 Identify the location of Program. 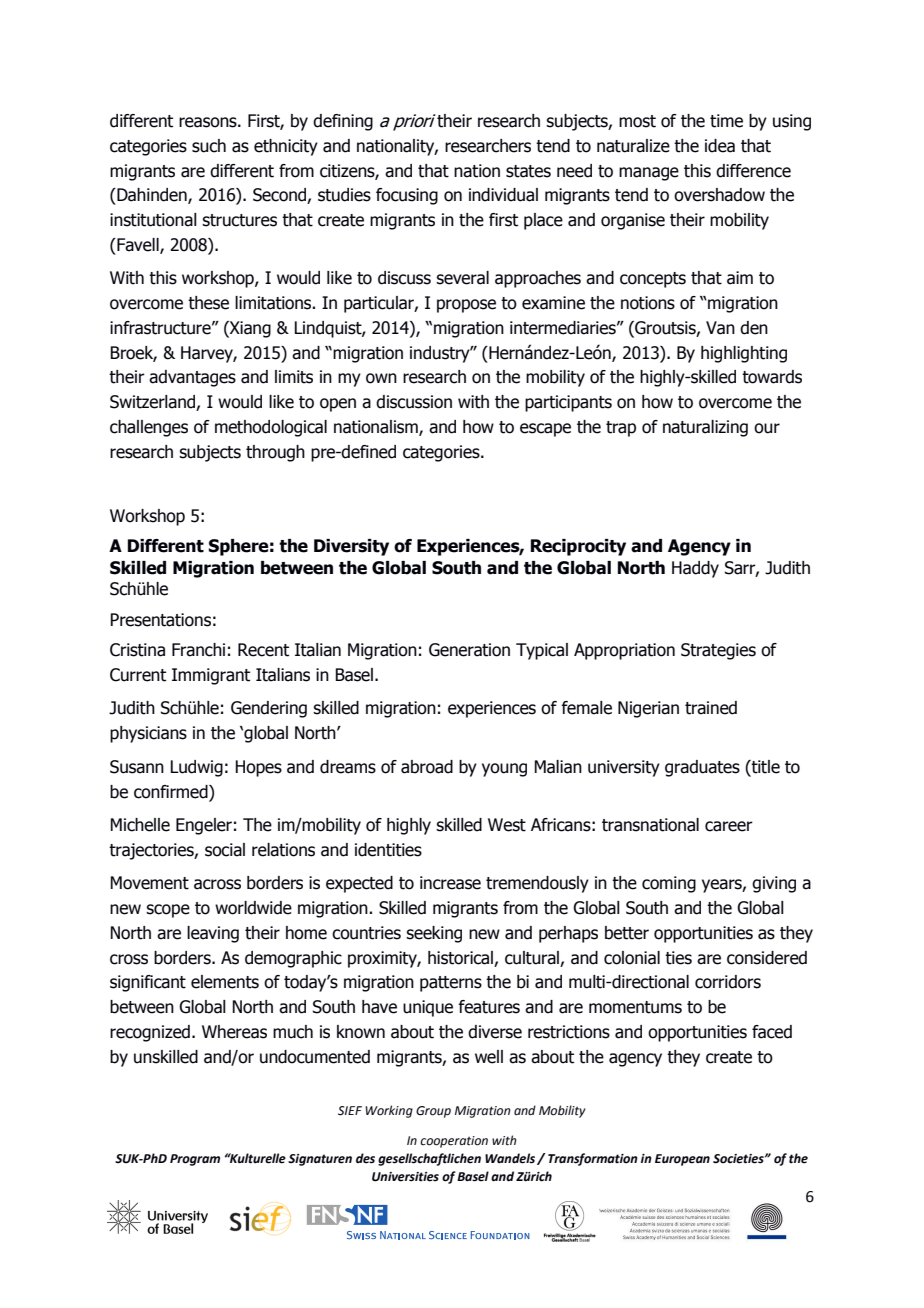
(195, 1160).
